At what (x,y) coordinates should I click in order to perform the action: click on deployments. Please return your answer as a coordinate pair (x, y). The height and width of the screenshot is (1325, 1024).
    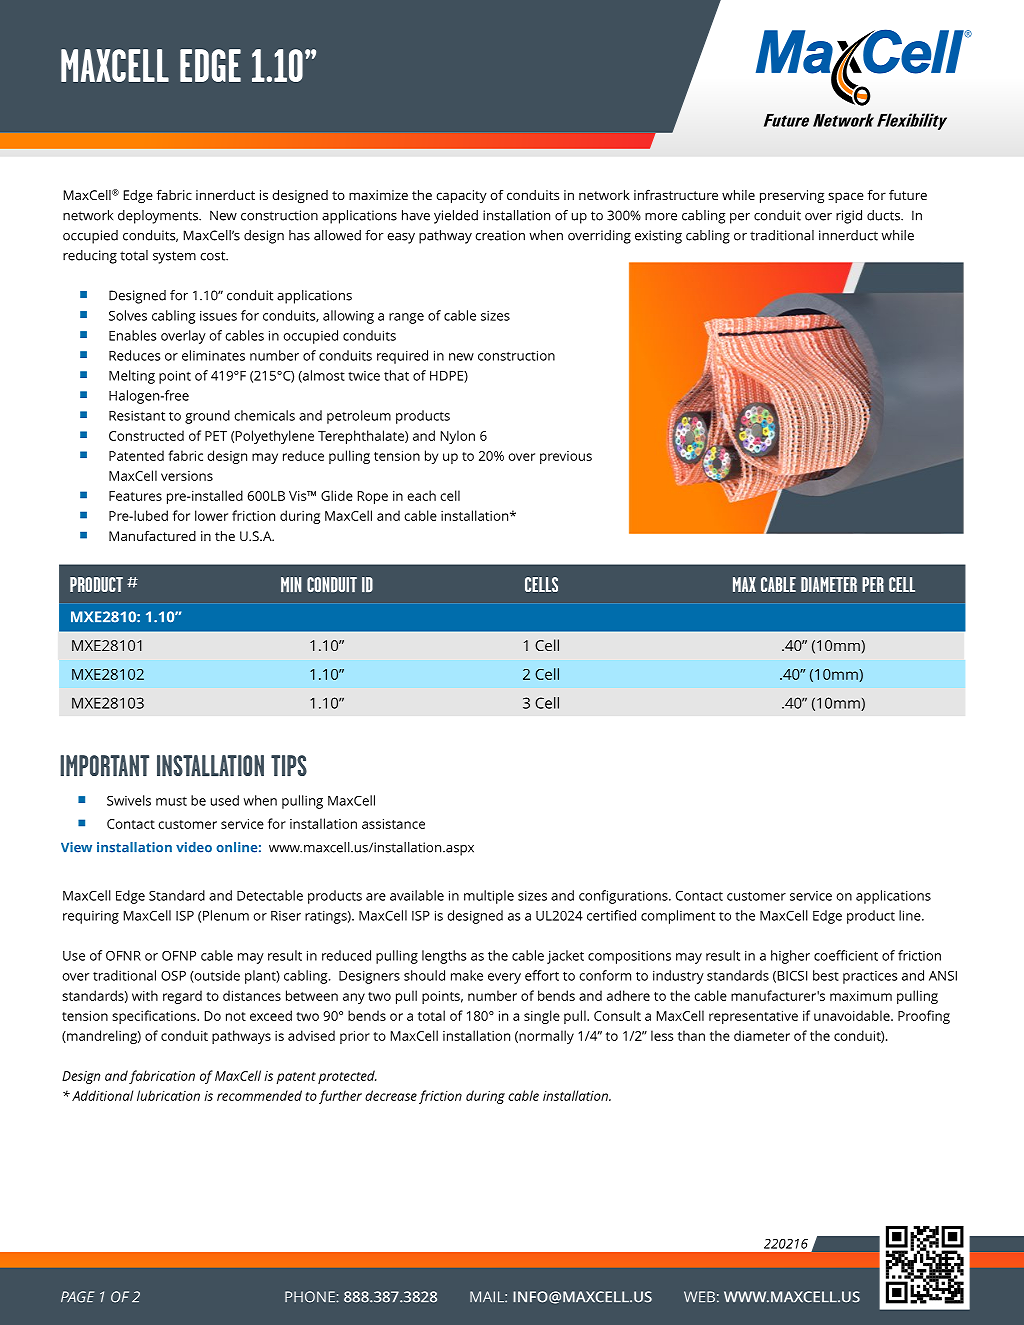
    Looking at the image, I should click on (159, 217).
